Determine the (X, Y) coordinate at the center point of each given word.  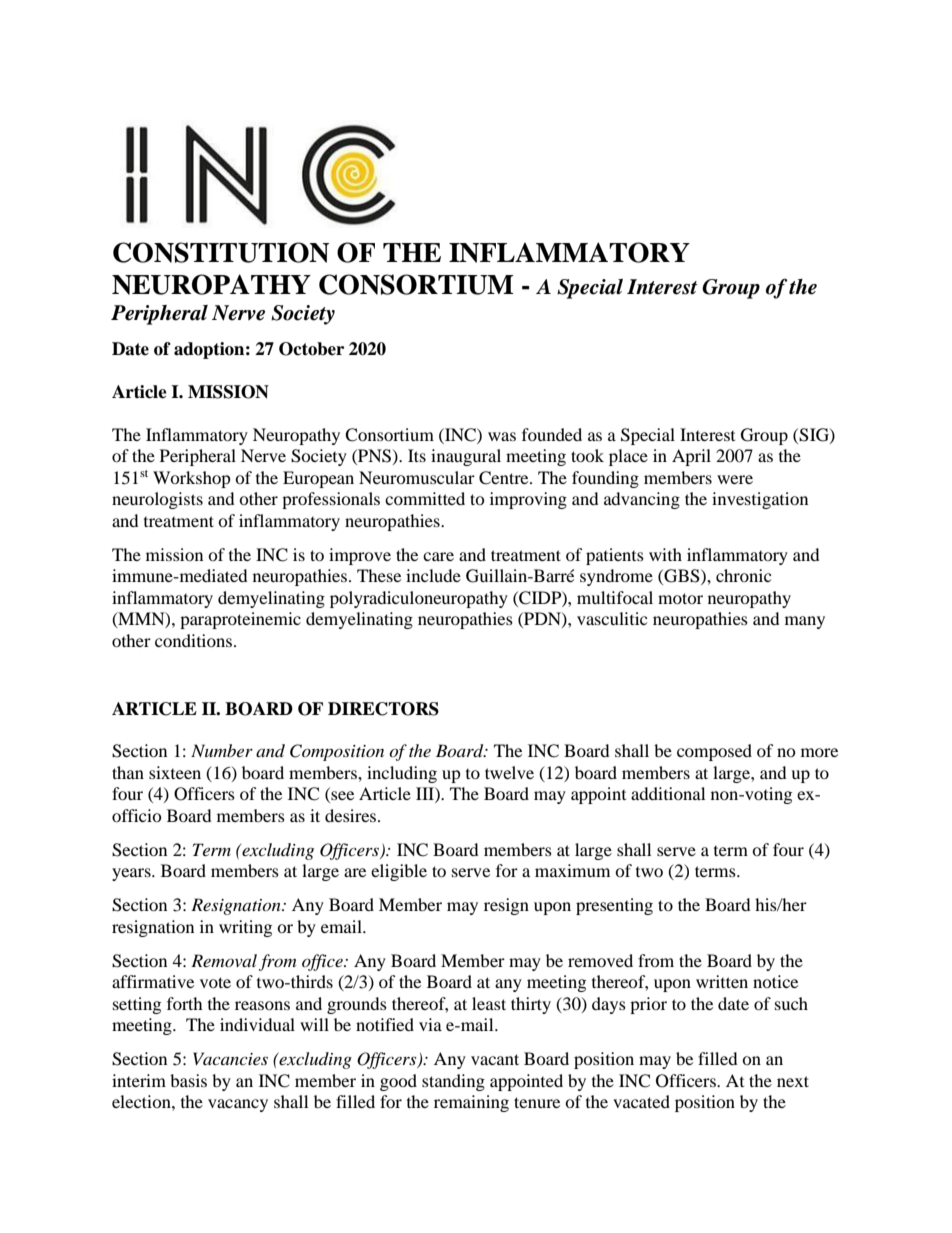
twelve (509, 772)
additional (668, 793)
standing (453, 1082)
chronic (743, 575)
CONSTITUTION (221, 252)
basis (188, 1080)
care (438, 556)
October (311, 349)
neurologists (157, 500)
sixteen (175, 772)
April (691, 457)
